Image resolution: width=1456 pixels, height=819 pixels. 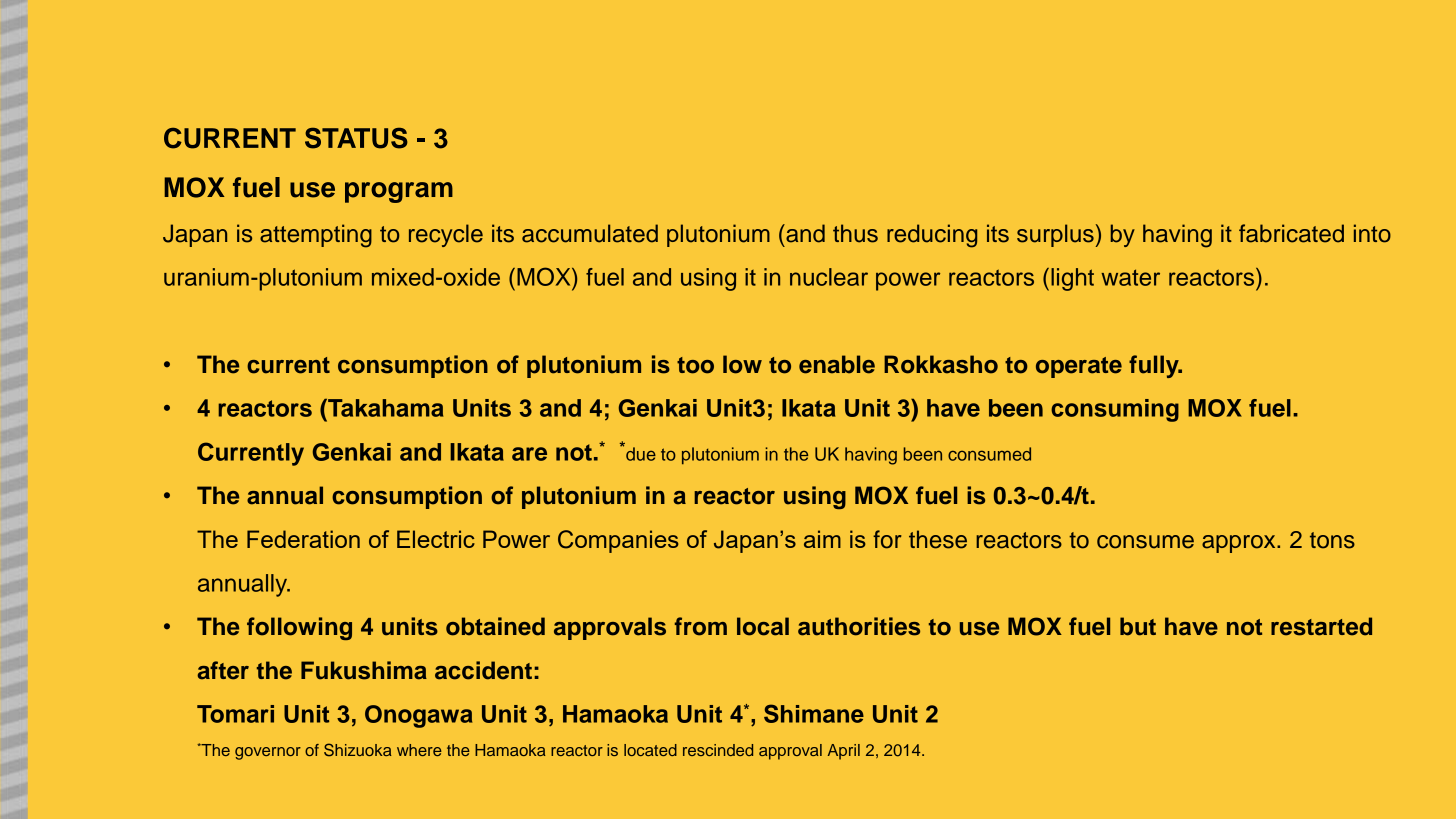 What do you see at coordinates (1115, 410) in the screenshot?
I see `consuming` at bounding box center [1115, 410].
